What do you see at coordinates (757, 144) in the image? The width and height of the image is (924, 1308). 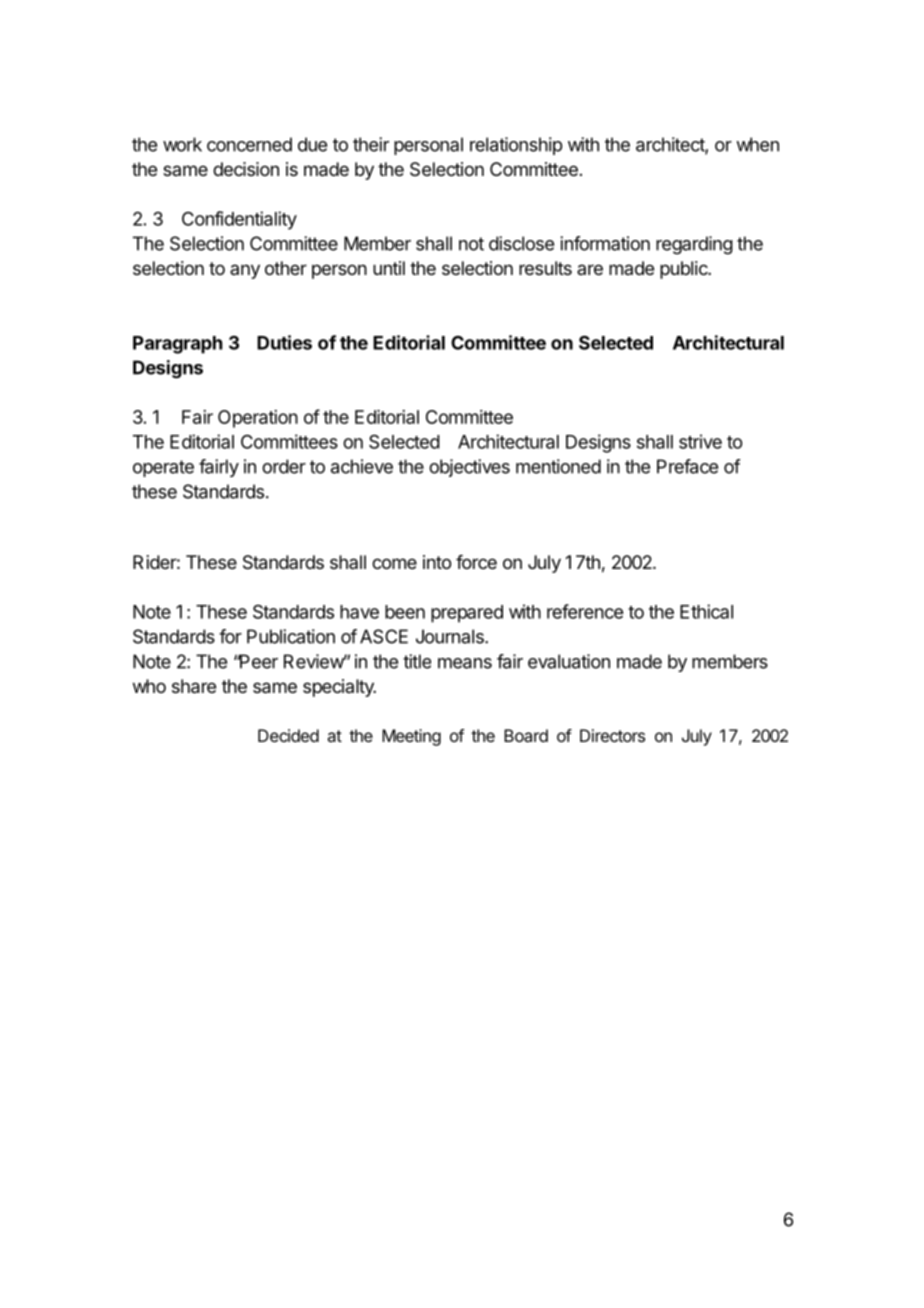 I see `when` at bounding box center [757, 144].
